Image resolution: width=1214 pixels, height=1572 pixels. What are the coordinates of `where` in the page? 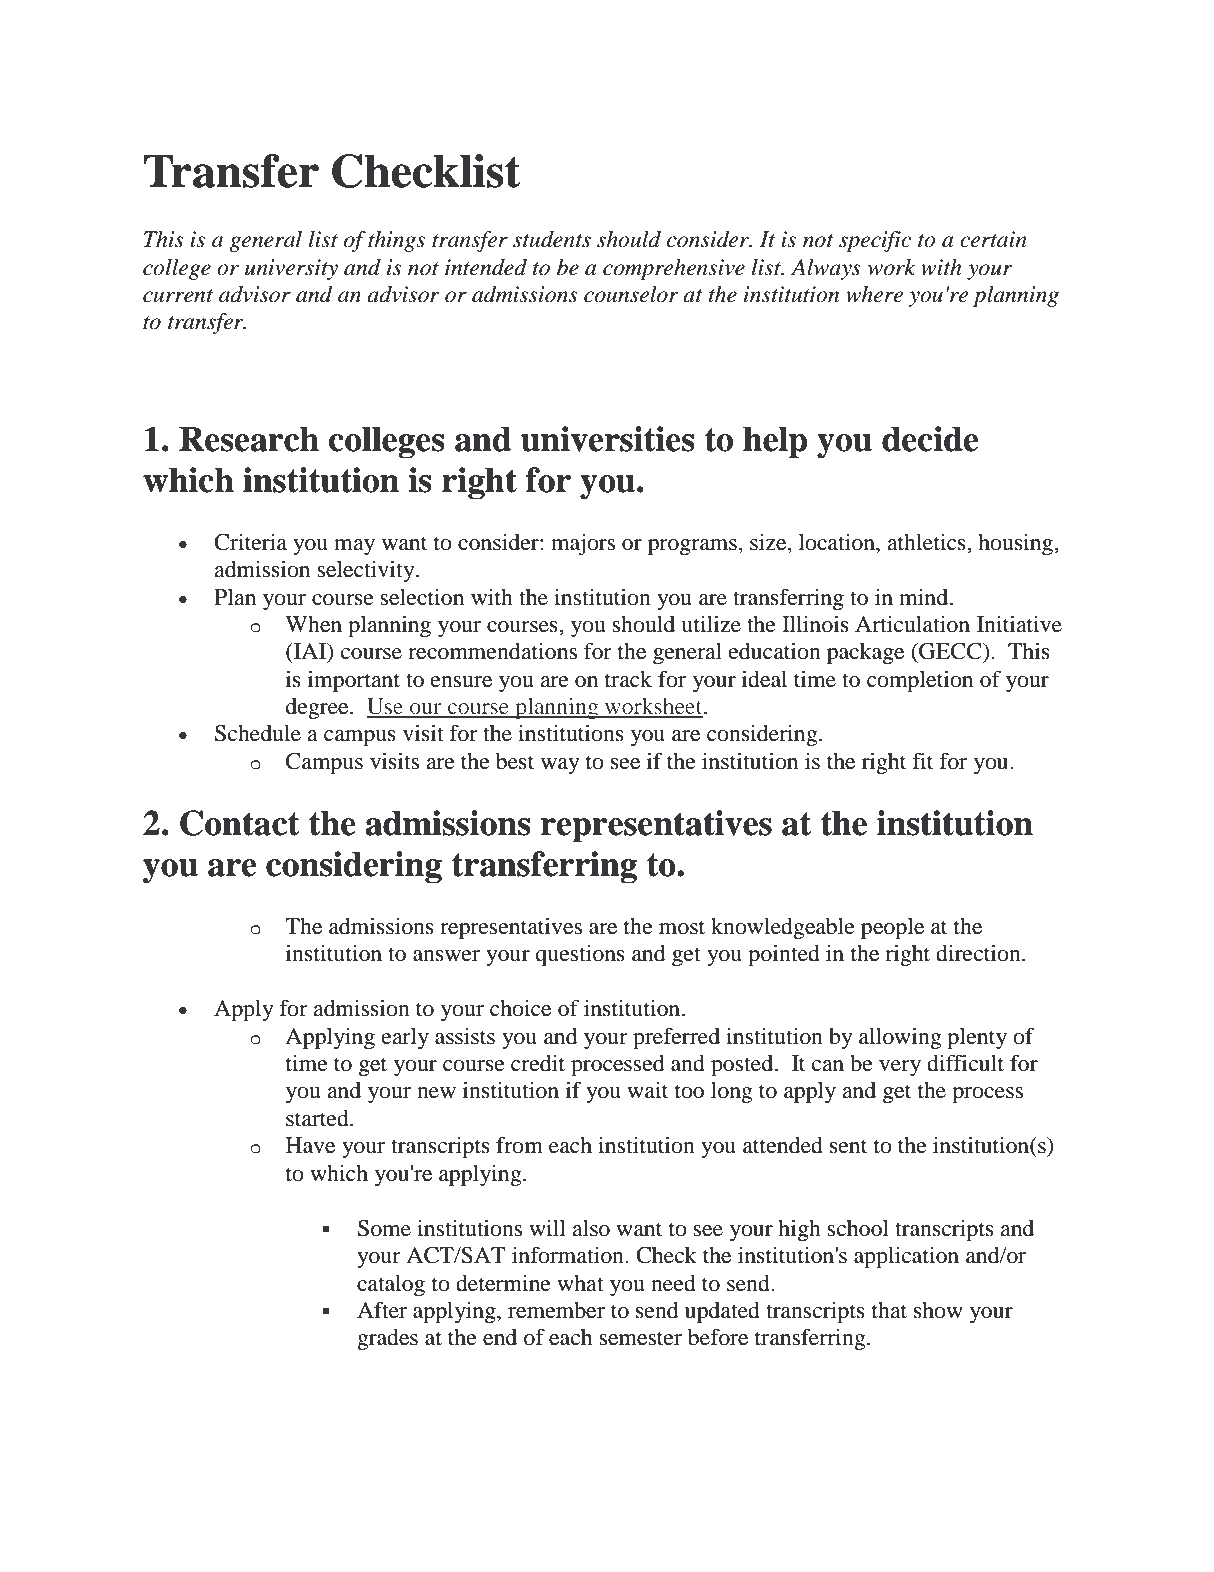 It's located at (874, 294).
